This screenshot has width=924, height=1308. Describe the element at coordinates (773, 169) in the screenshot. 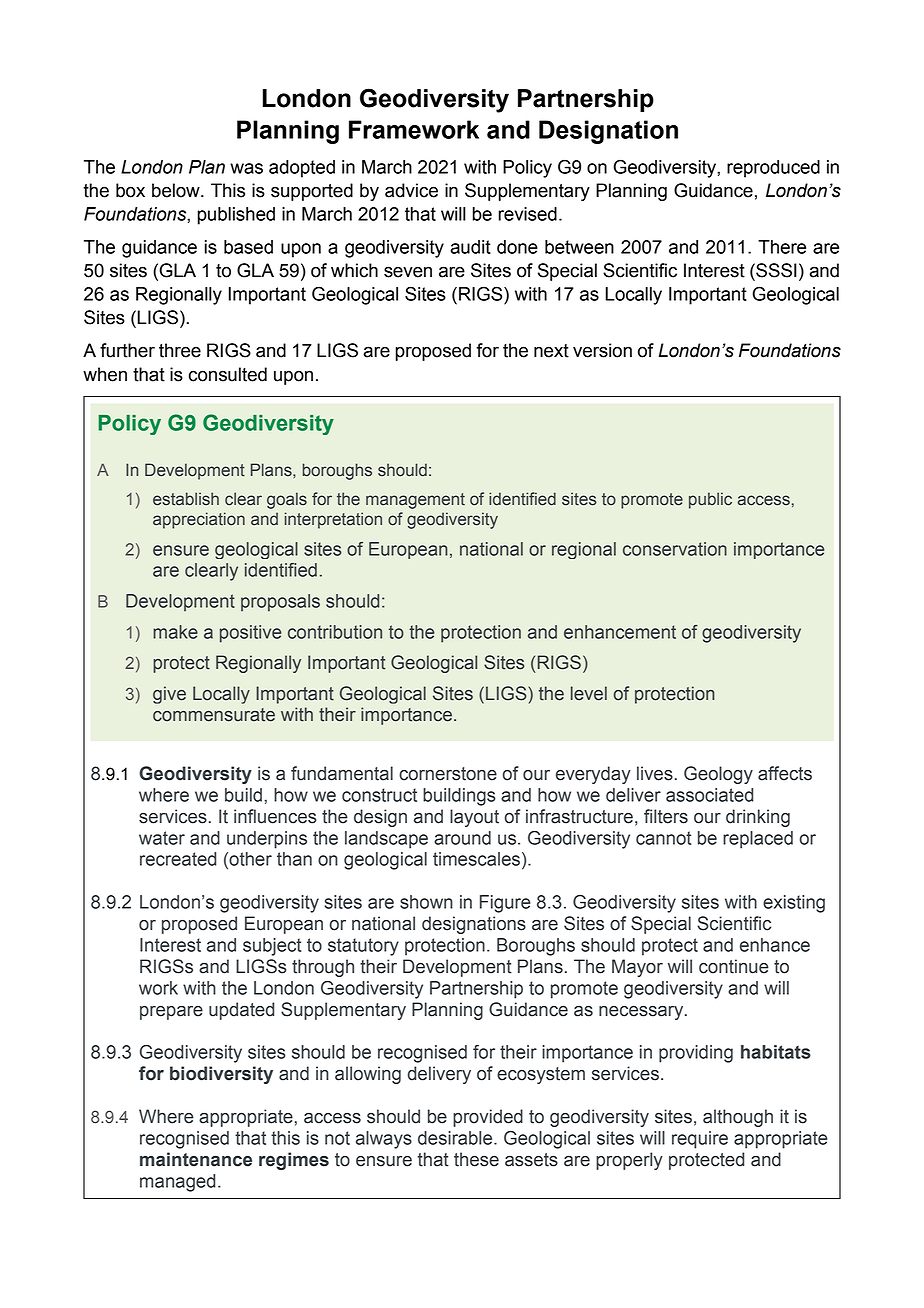

I see `reproduced` at that location.
